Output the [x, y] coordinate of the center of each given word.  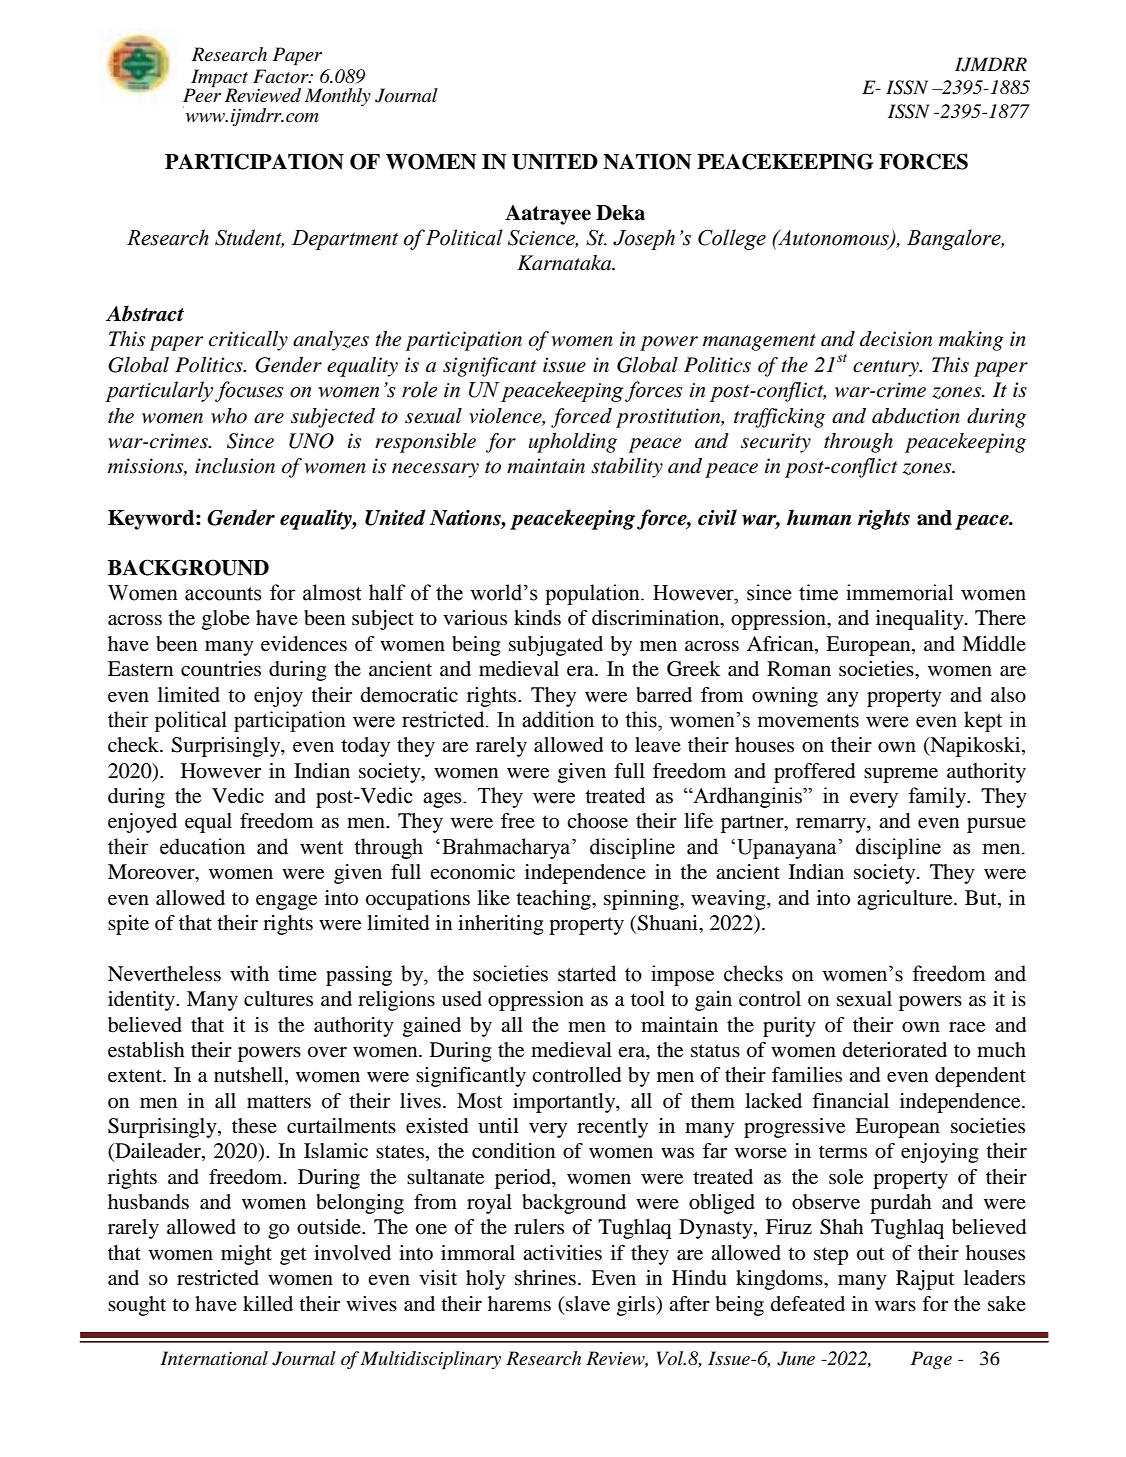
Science [543, 239]
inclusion [235, 466]
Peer [202, 94]
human [819, 517]
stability [627, 468]
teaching [554, 900]
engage [286, 902]
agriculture [906, 900]
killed [268, 1304]
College [732, 239]
